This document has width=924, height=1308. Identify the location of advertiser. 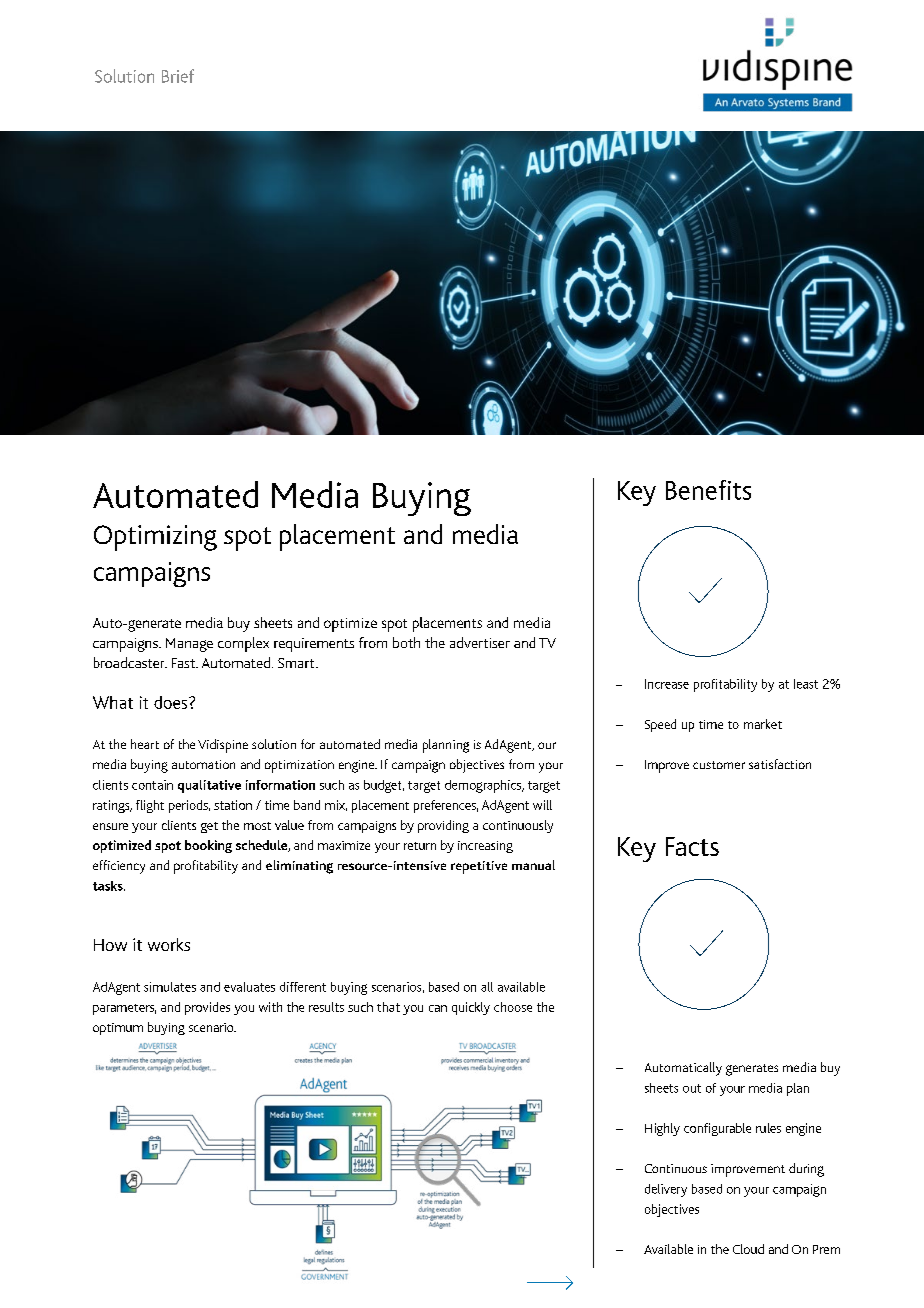
(480, 642).
